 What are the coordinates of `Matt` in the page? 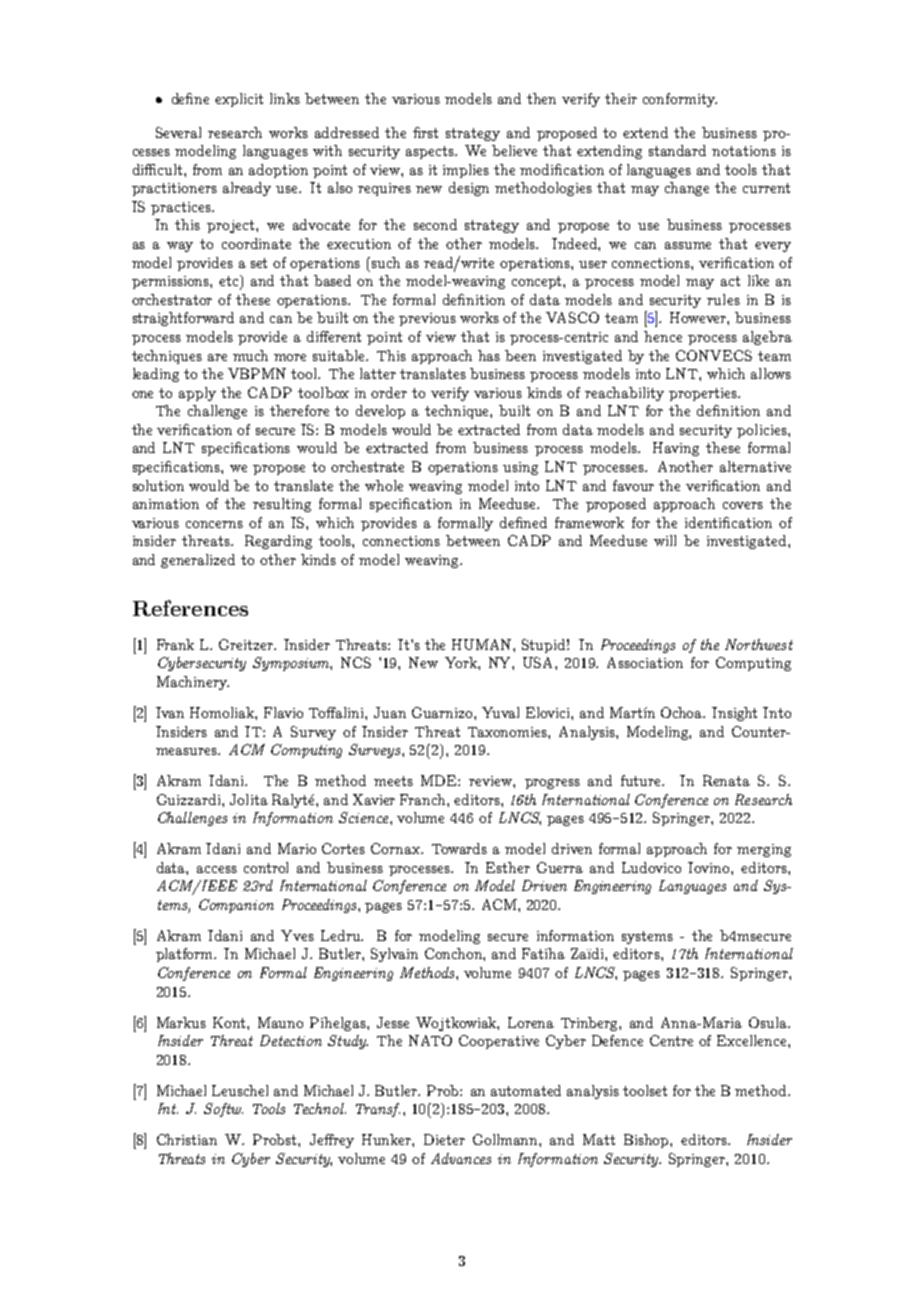 It's located at (599, 1139).
